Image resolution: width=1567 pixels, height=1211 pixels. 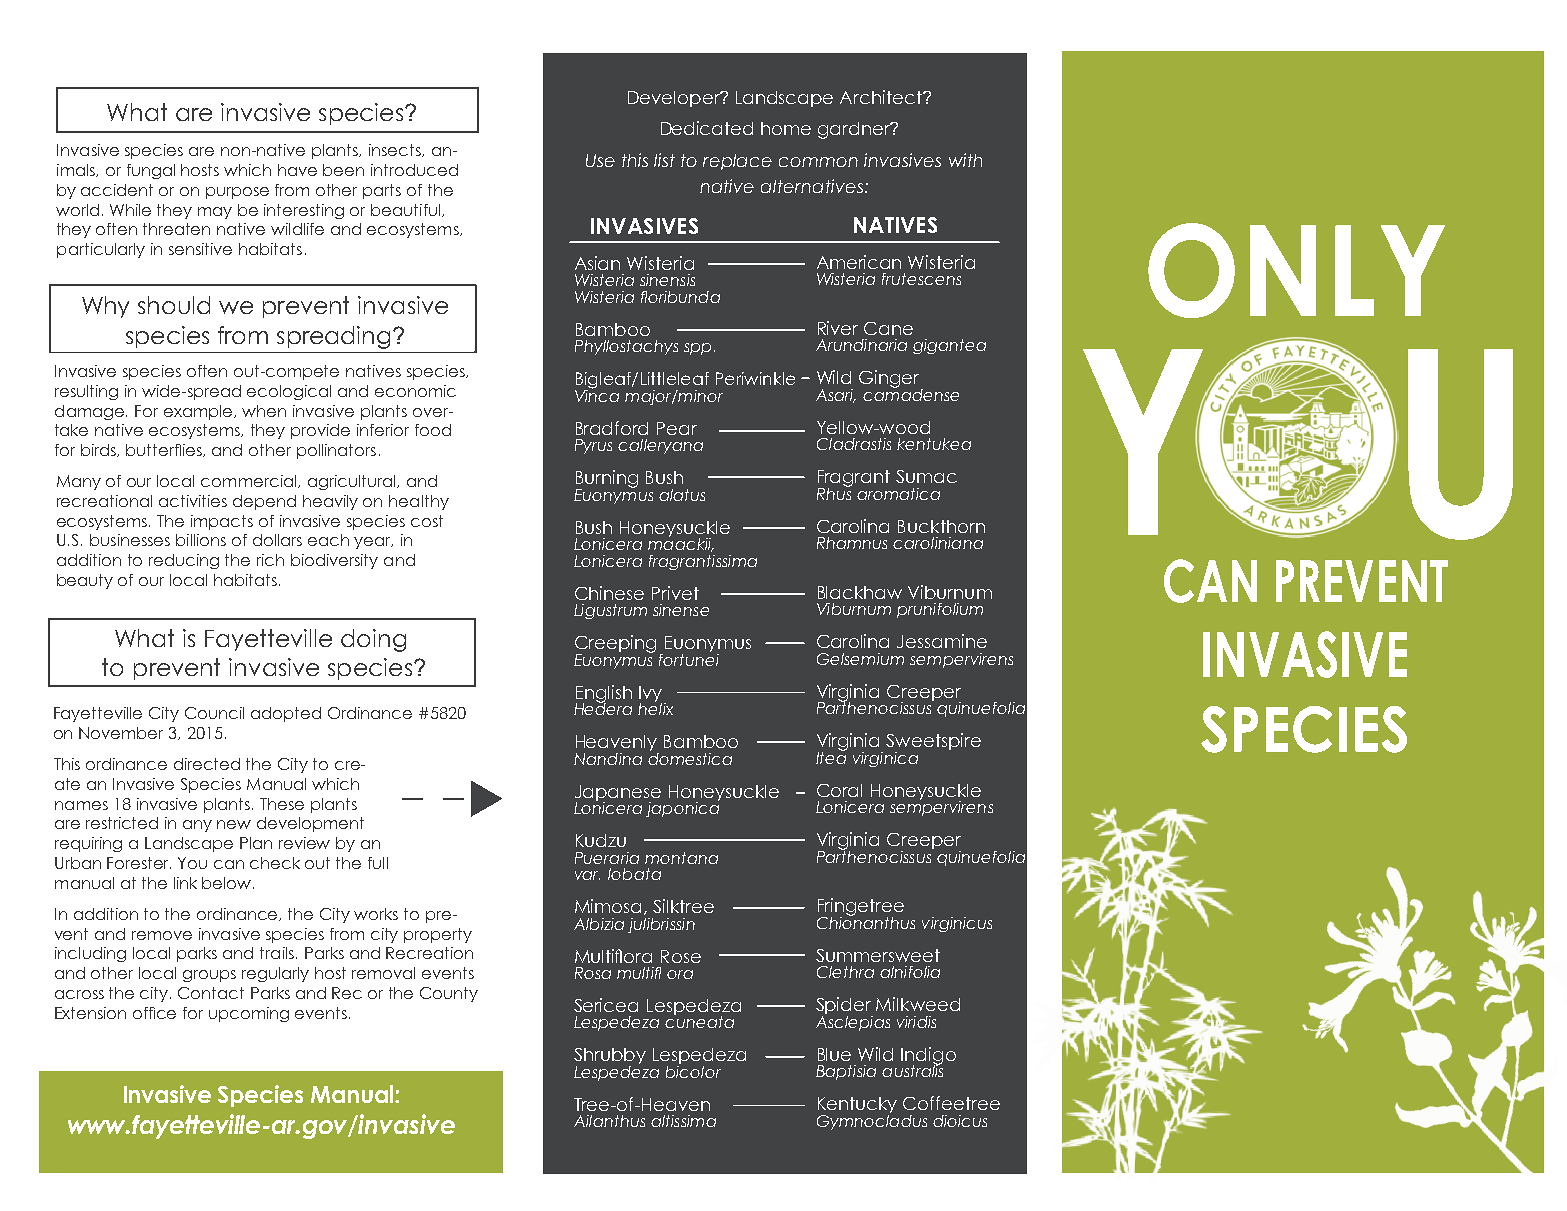 I want to click on bicolor, so click(x=693, y=1070).
